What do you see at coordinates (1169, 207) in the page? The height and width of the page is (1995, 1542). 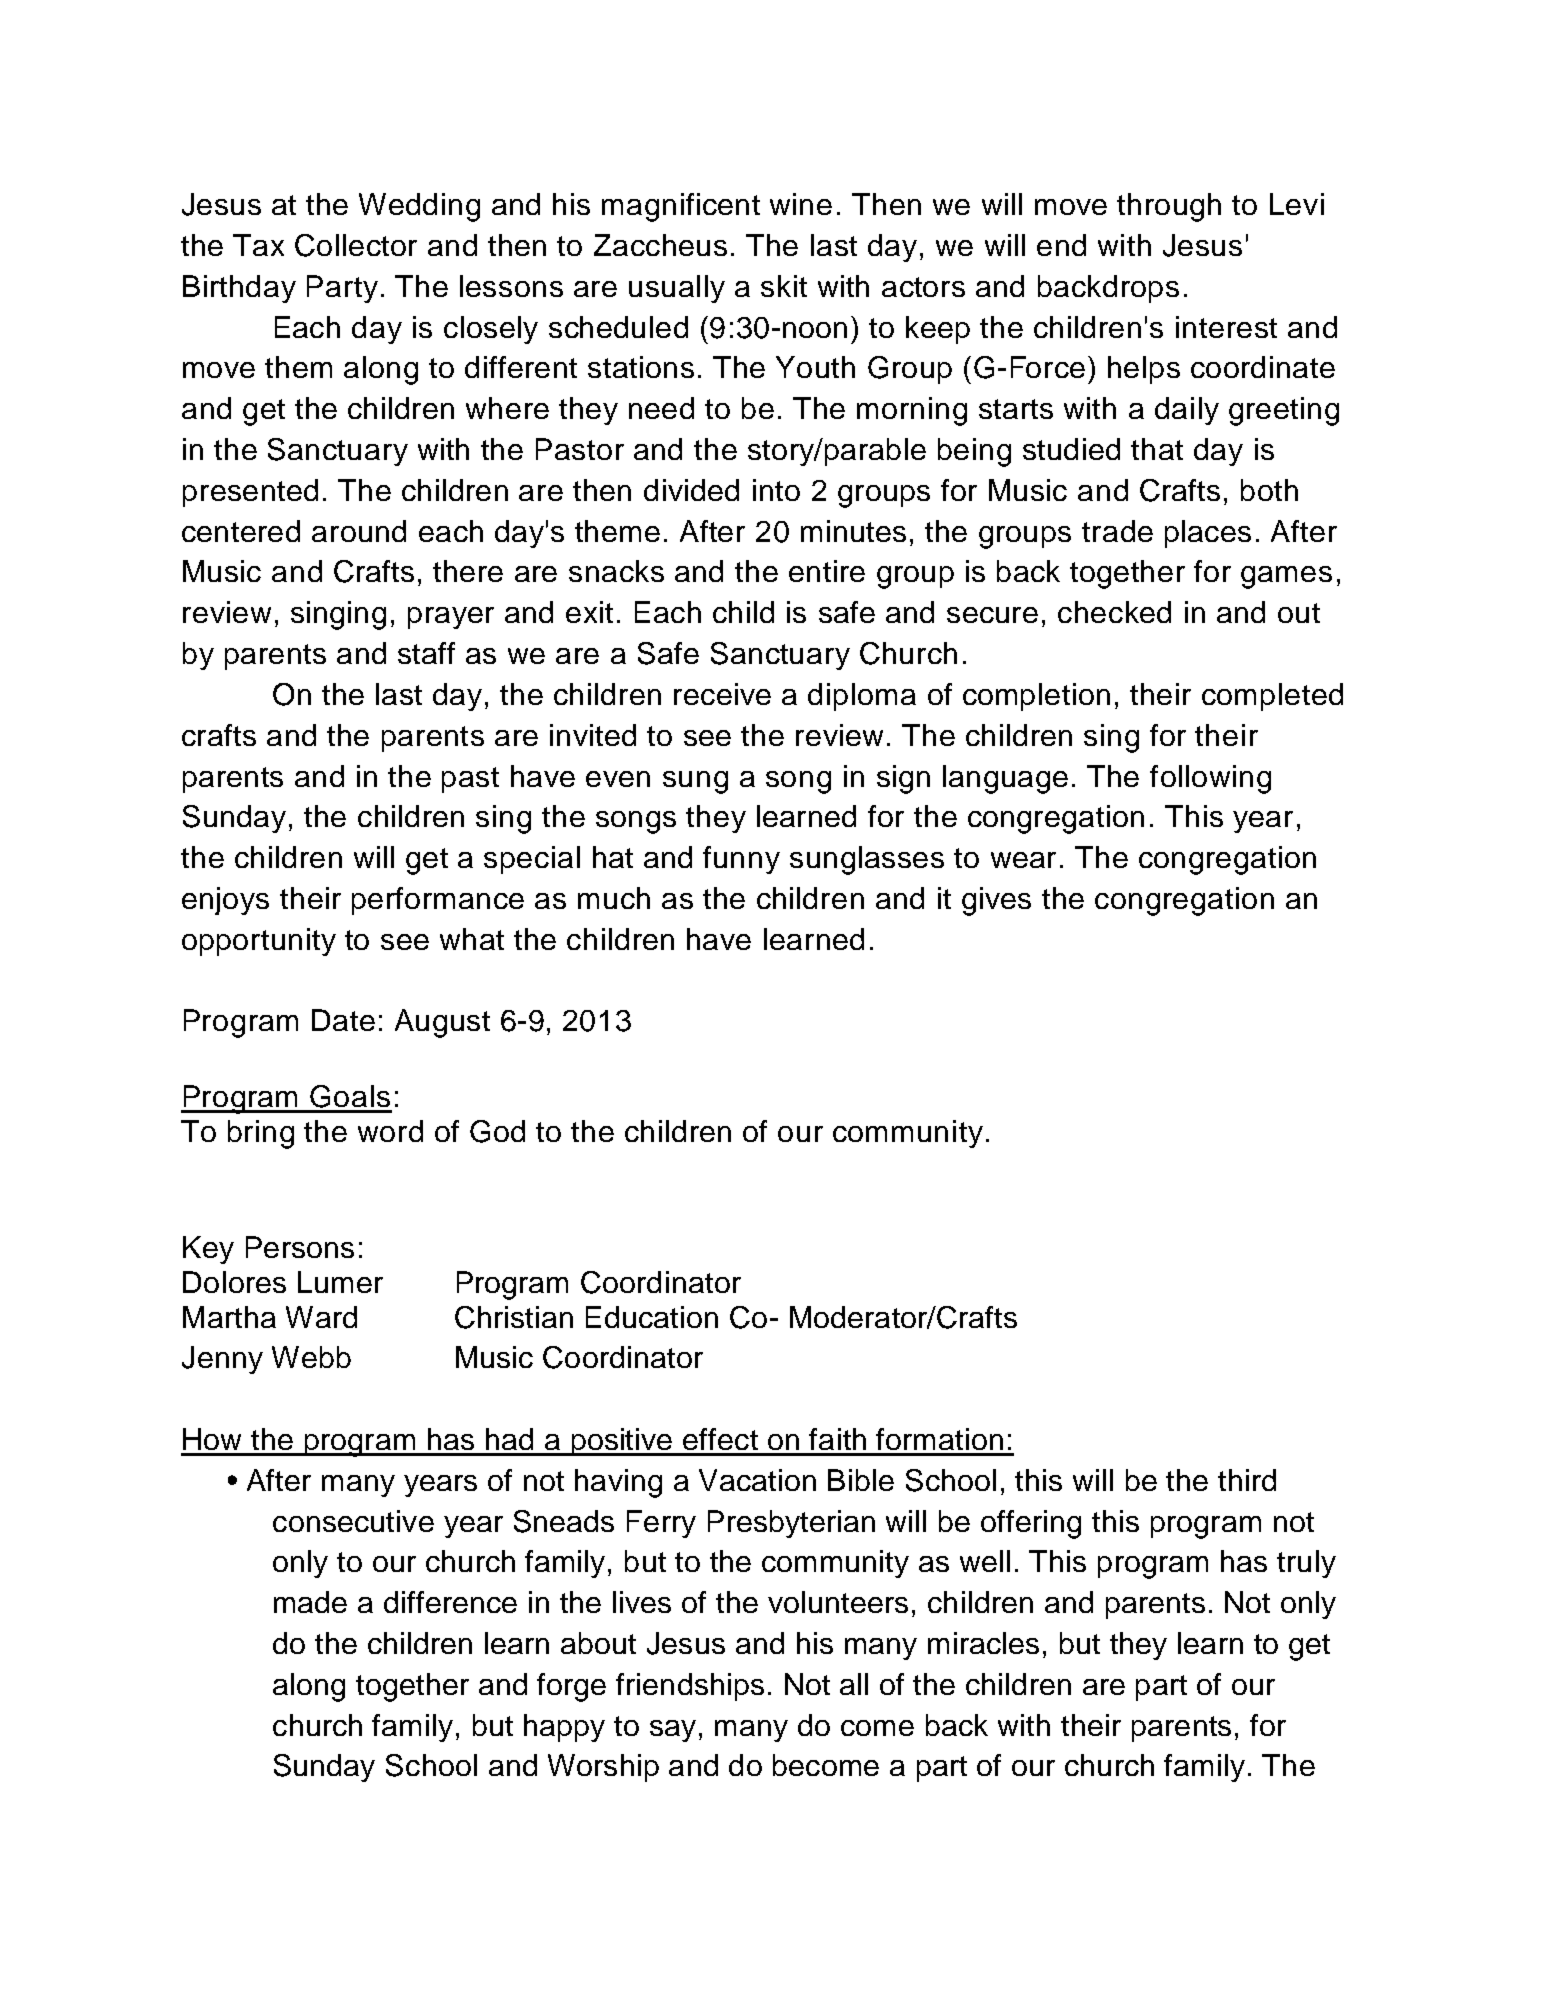 I see `through` at bounding box center [1169, 207].
